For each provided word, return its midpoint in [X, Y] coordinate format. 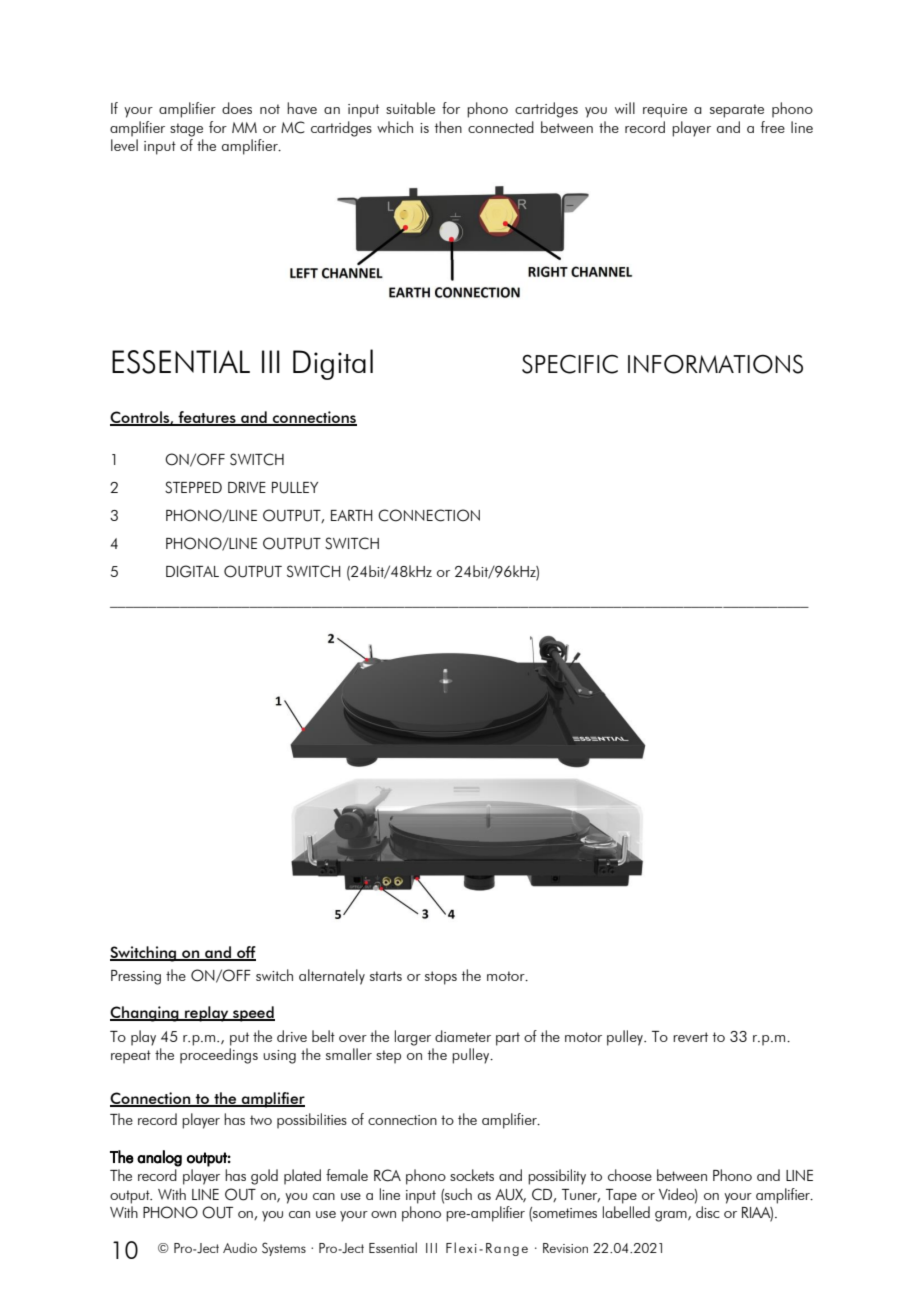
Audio [240, 1247]
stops [441, 978]
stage [186, 130]
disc [707, 1212]
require [665, 111]
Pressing [136, 977]
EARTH [351, 515]
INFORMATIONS [715, 364]
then [448, 127]
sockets [472, 1175]
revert [690, 1037]
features [207, 418]
